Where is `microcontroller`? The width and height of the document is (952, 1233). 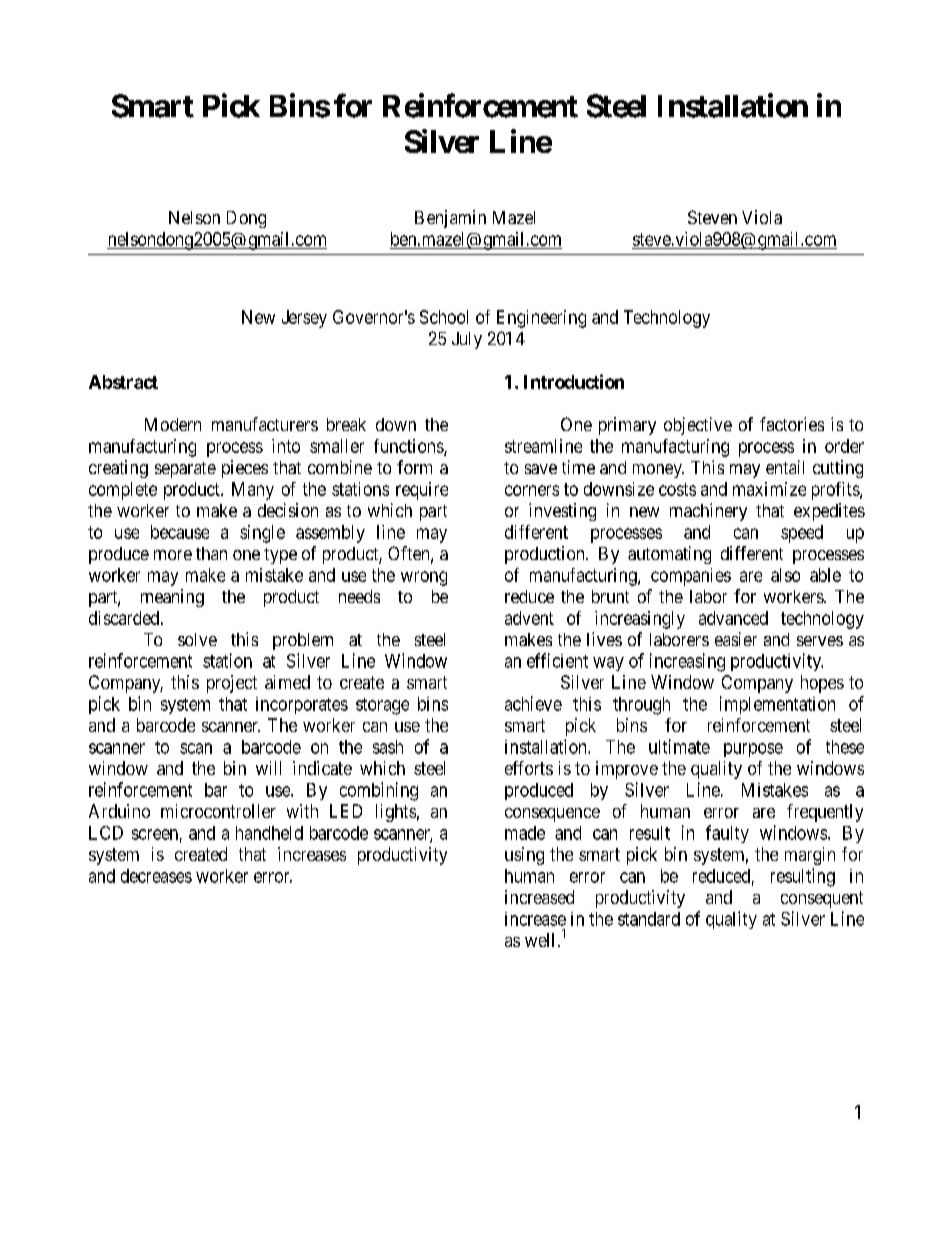
microcontroller is located at coordinates (218, 811).
